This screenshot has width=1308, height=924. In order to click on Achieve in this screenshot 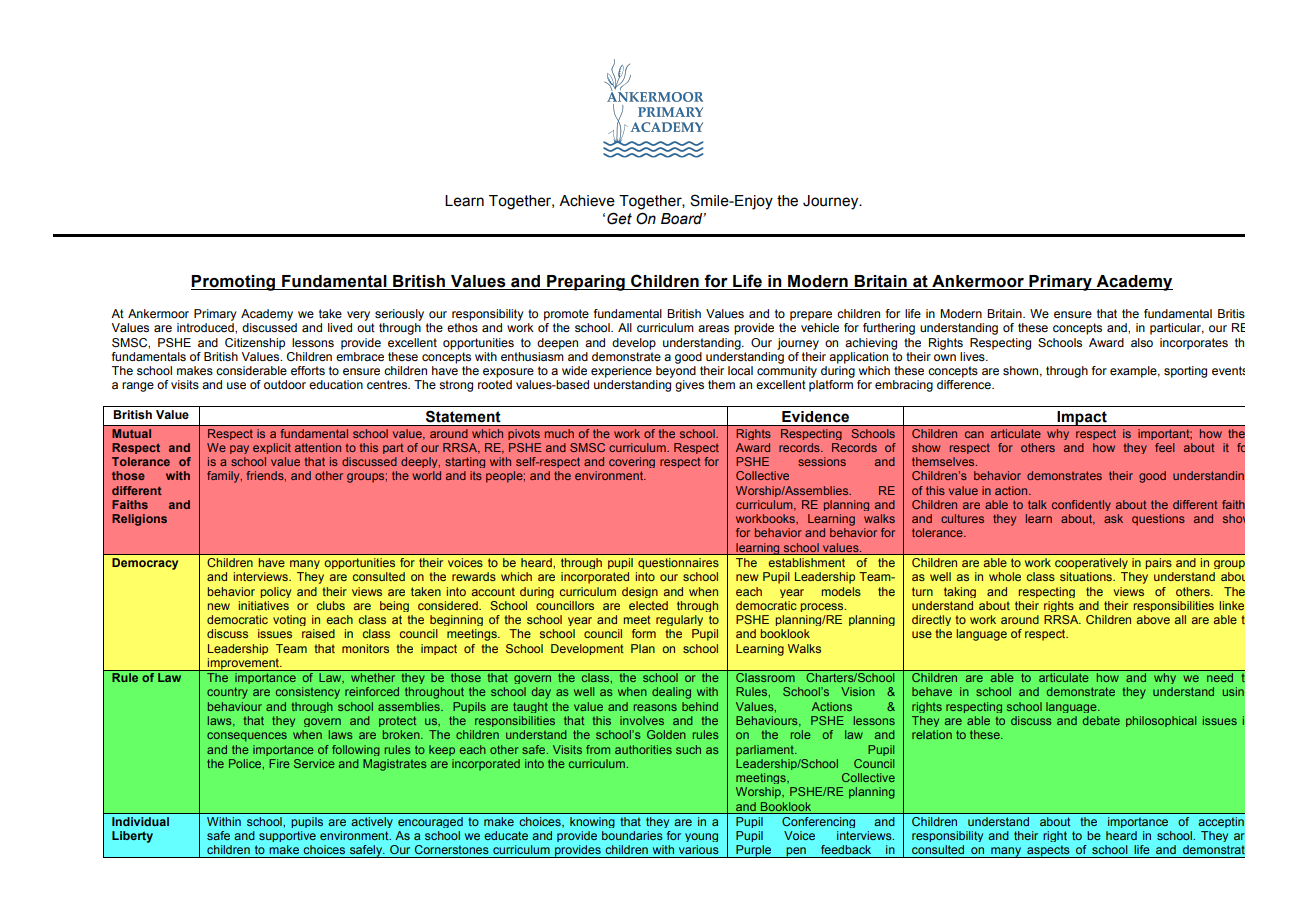, I will do `click(587, 201)`.
